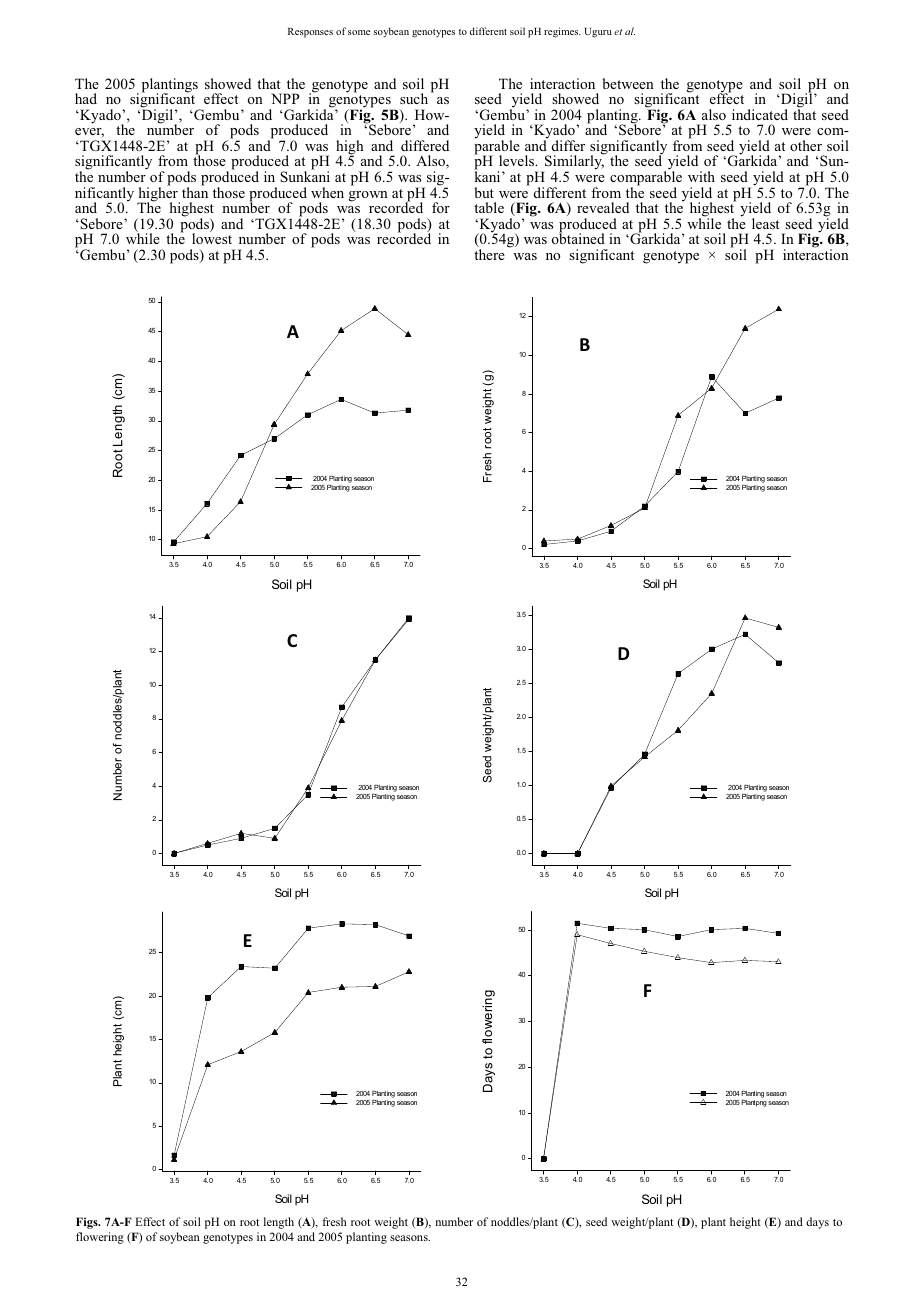  Describe the element at coordinates (86, 98) in the image. I see `had` at that location.
